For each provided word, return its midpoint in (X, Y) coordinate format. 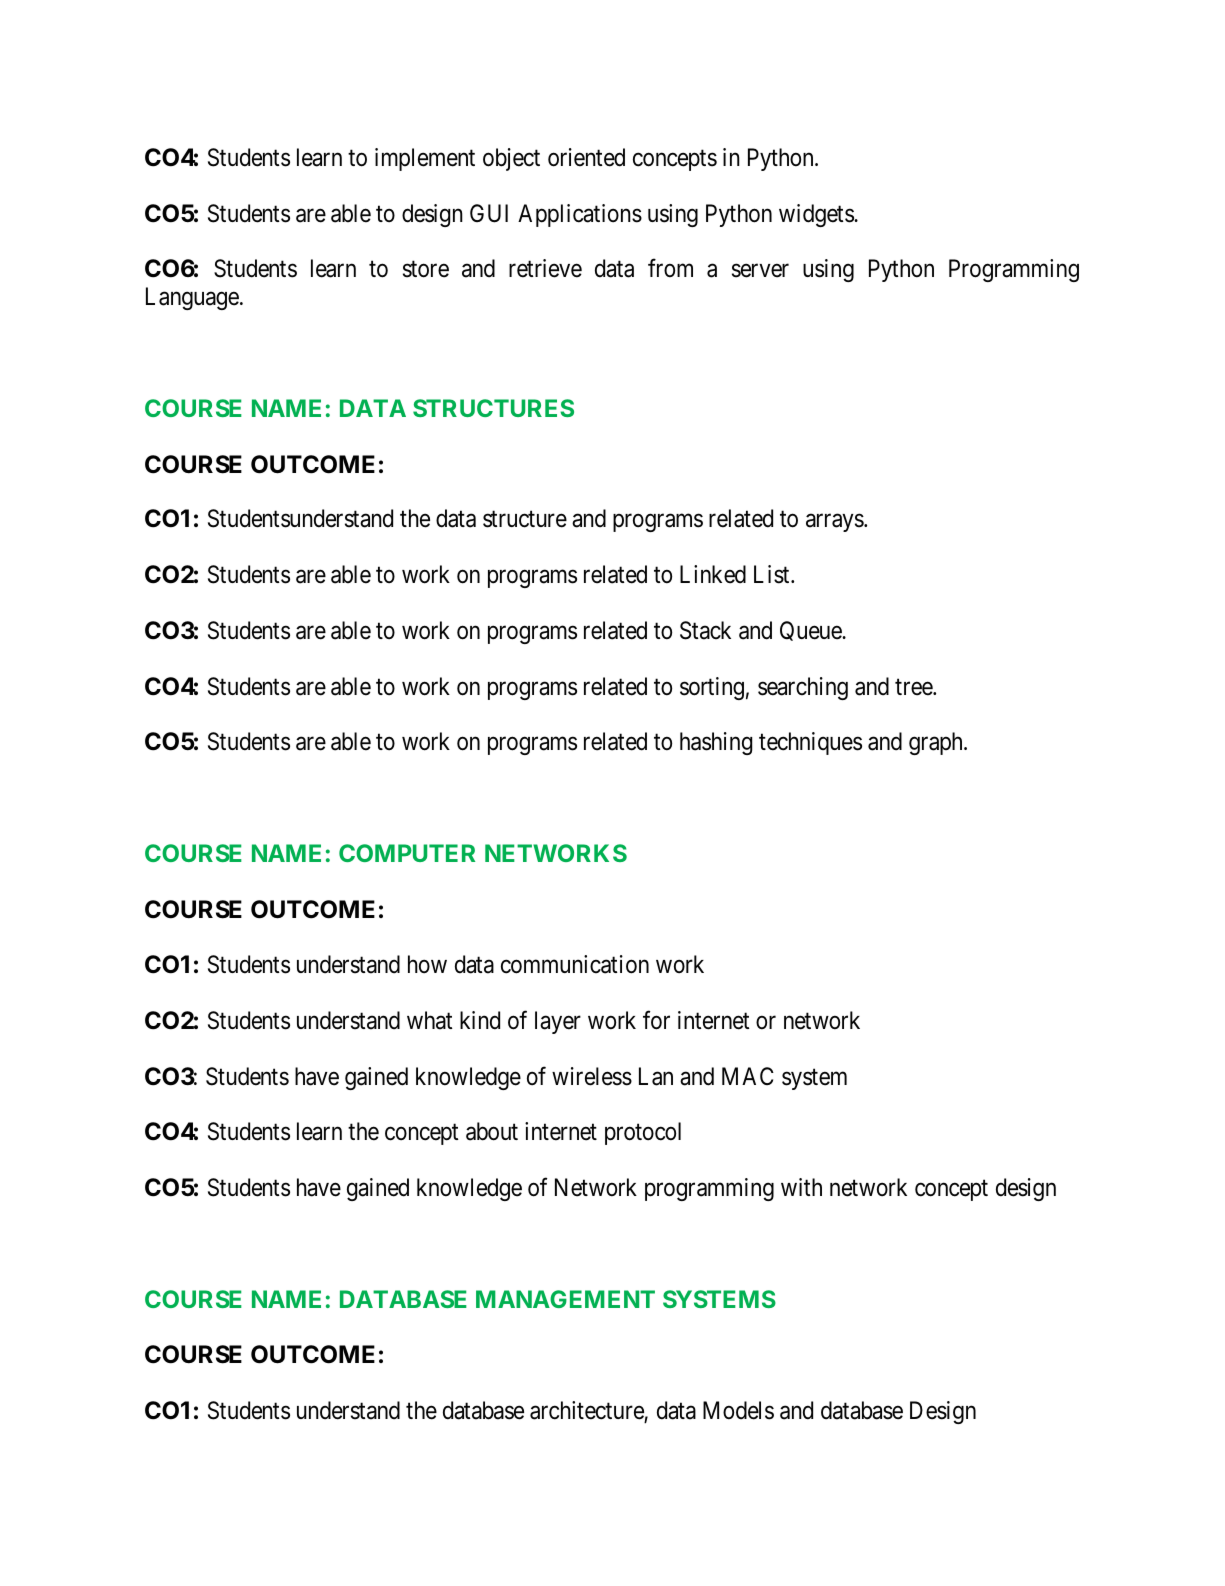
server (760, 271)
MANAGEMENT (565, 1299)
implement (425, 159)
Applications (580, 215)
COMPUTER (407, 853)
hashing (716, 743)
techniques (810, 743)
